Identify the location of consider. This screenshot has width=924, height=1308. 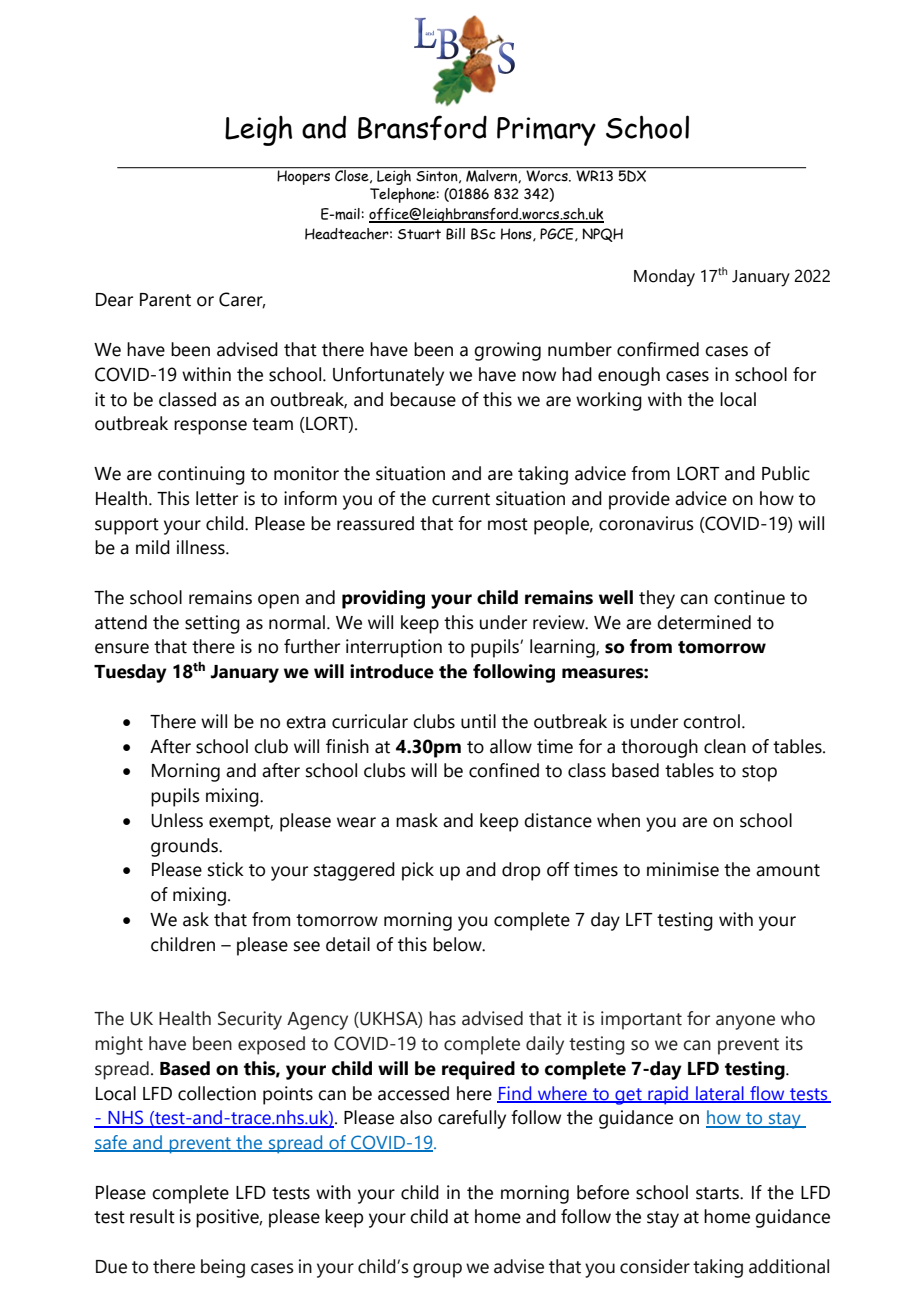
(655, 1266).
